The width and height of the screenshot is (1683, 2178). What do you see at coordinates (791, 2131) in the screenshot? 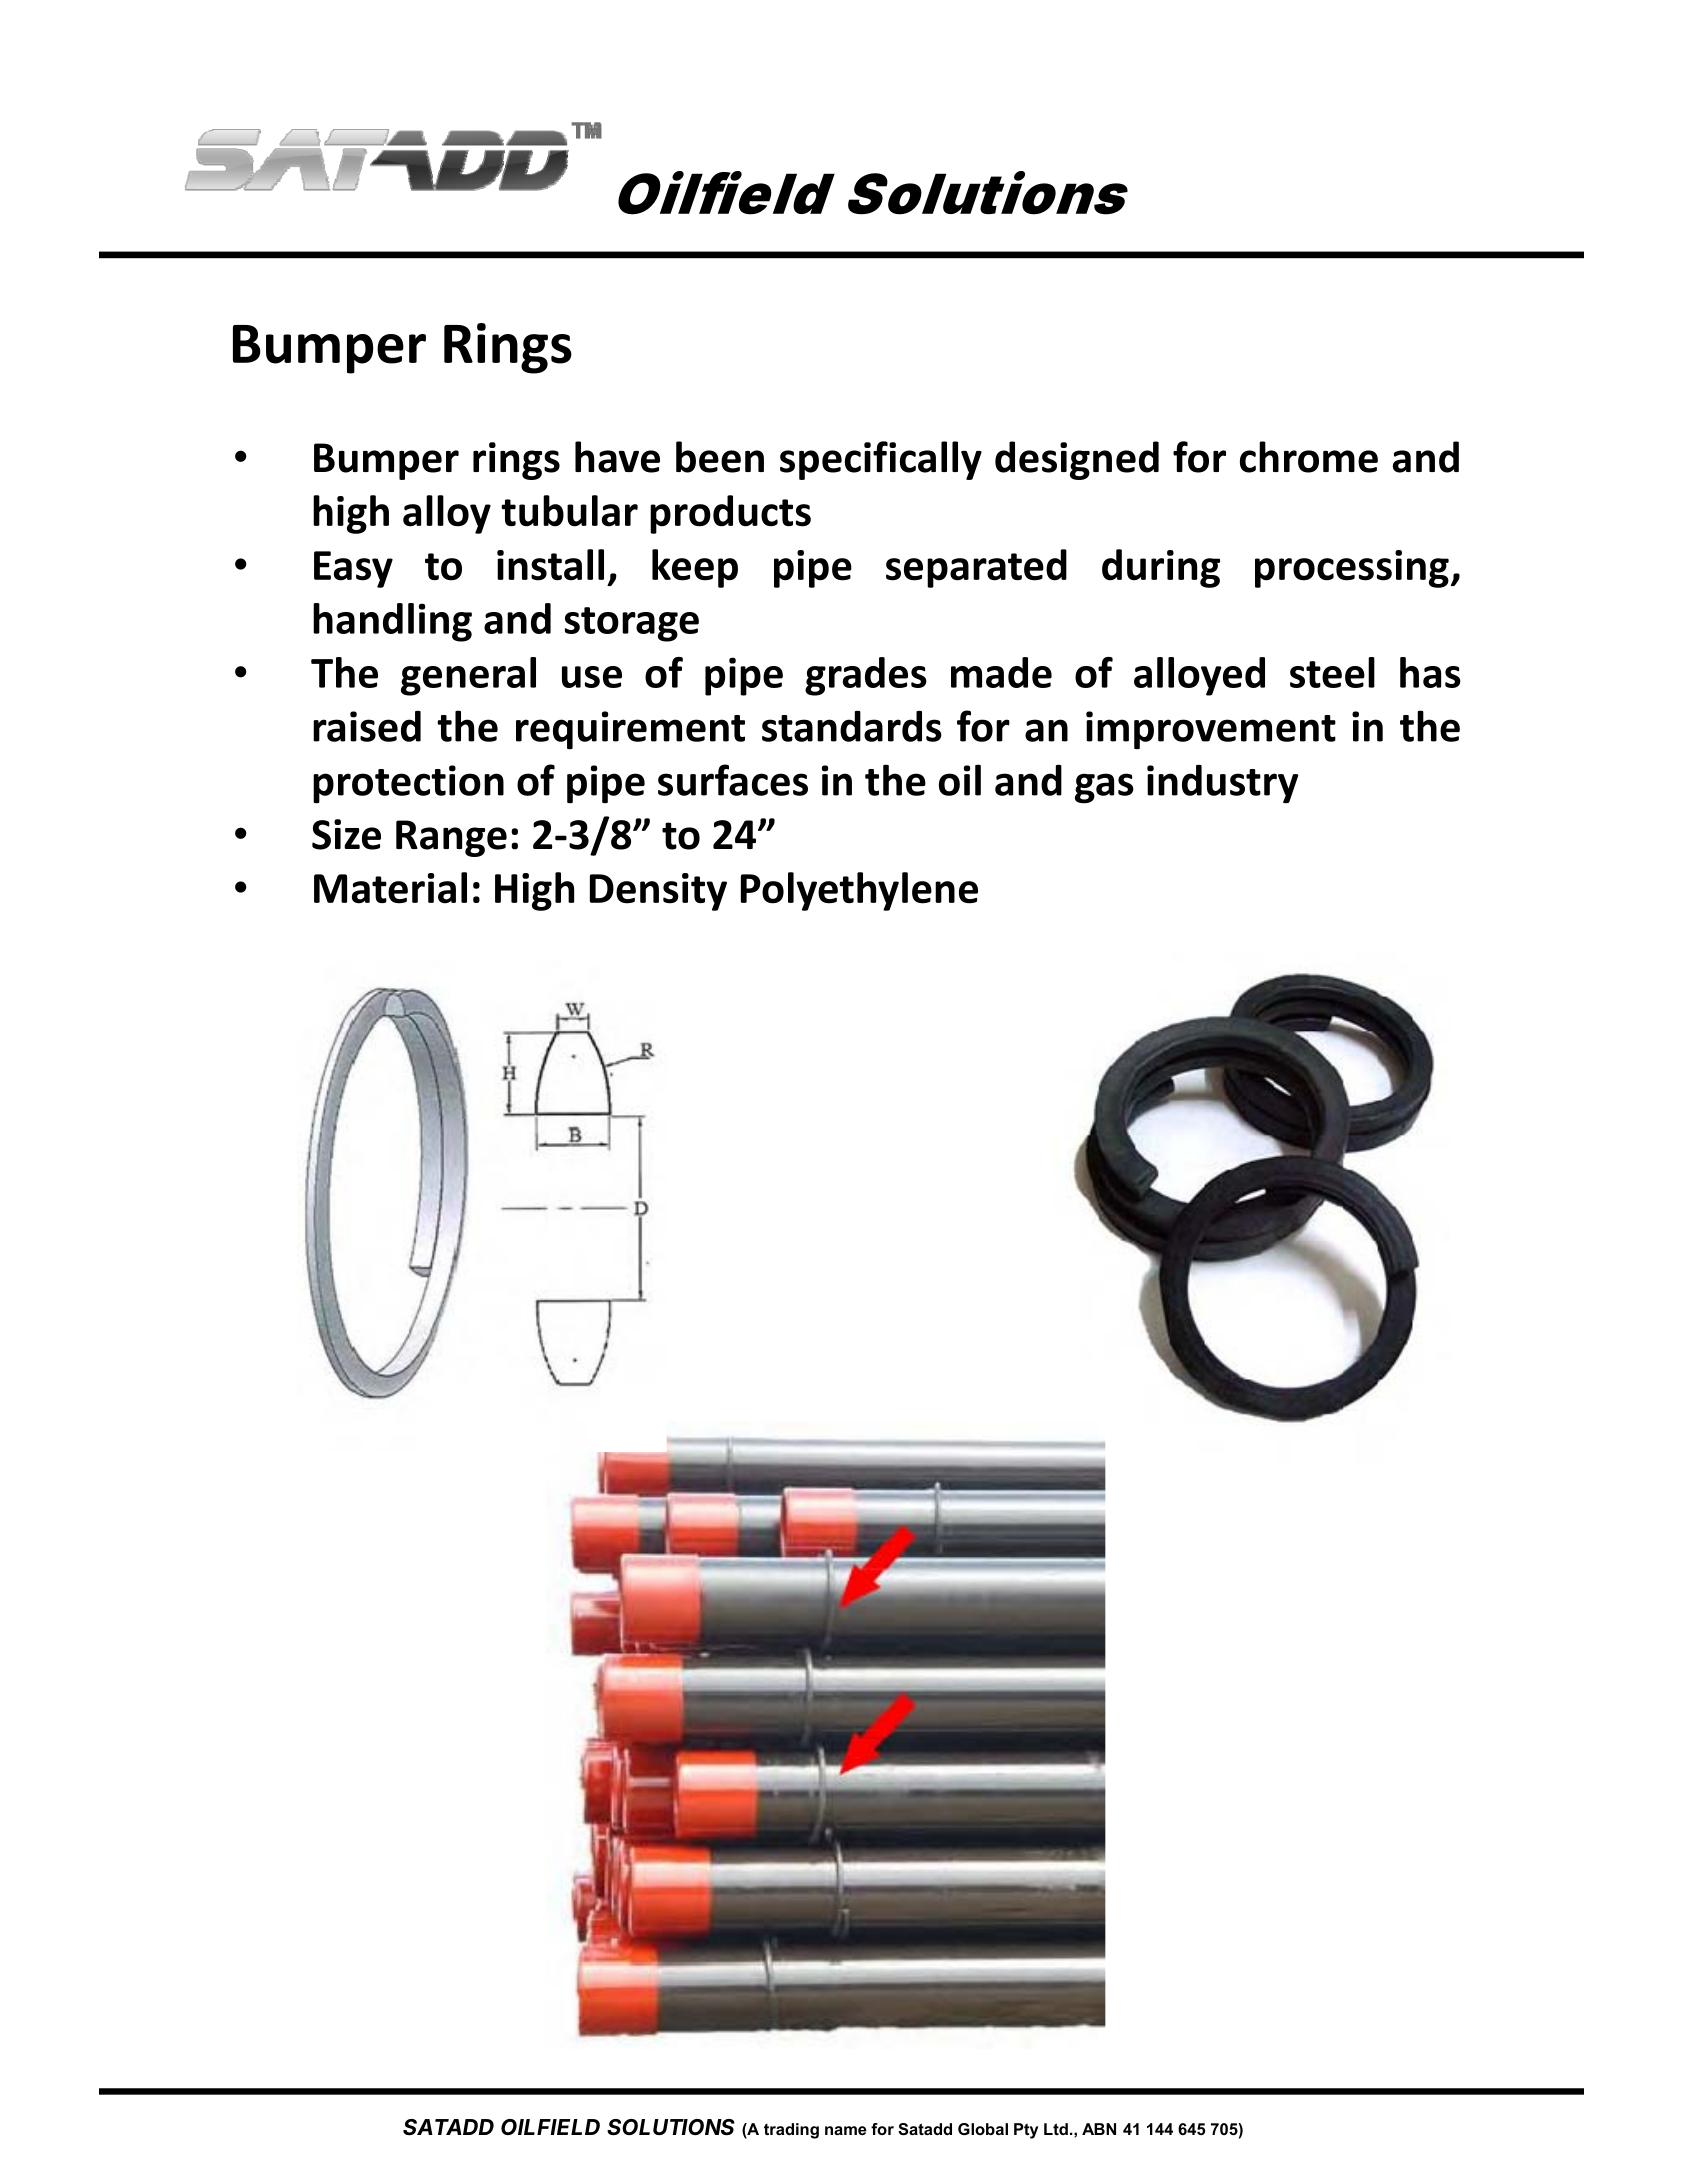
I see `trading` at bounding box center [791, 2131].
